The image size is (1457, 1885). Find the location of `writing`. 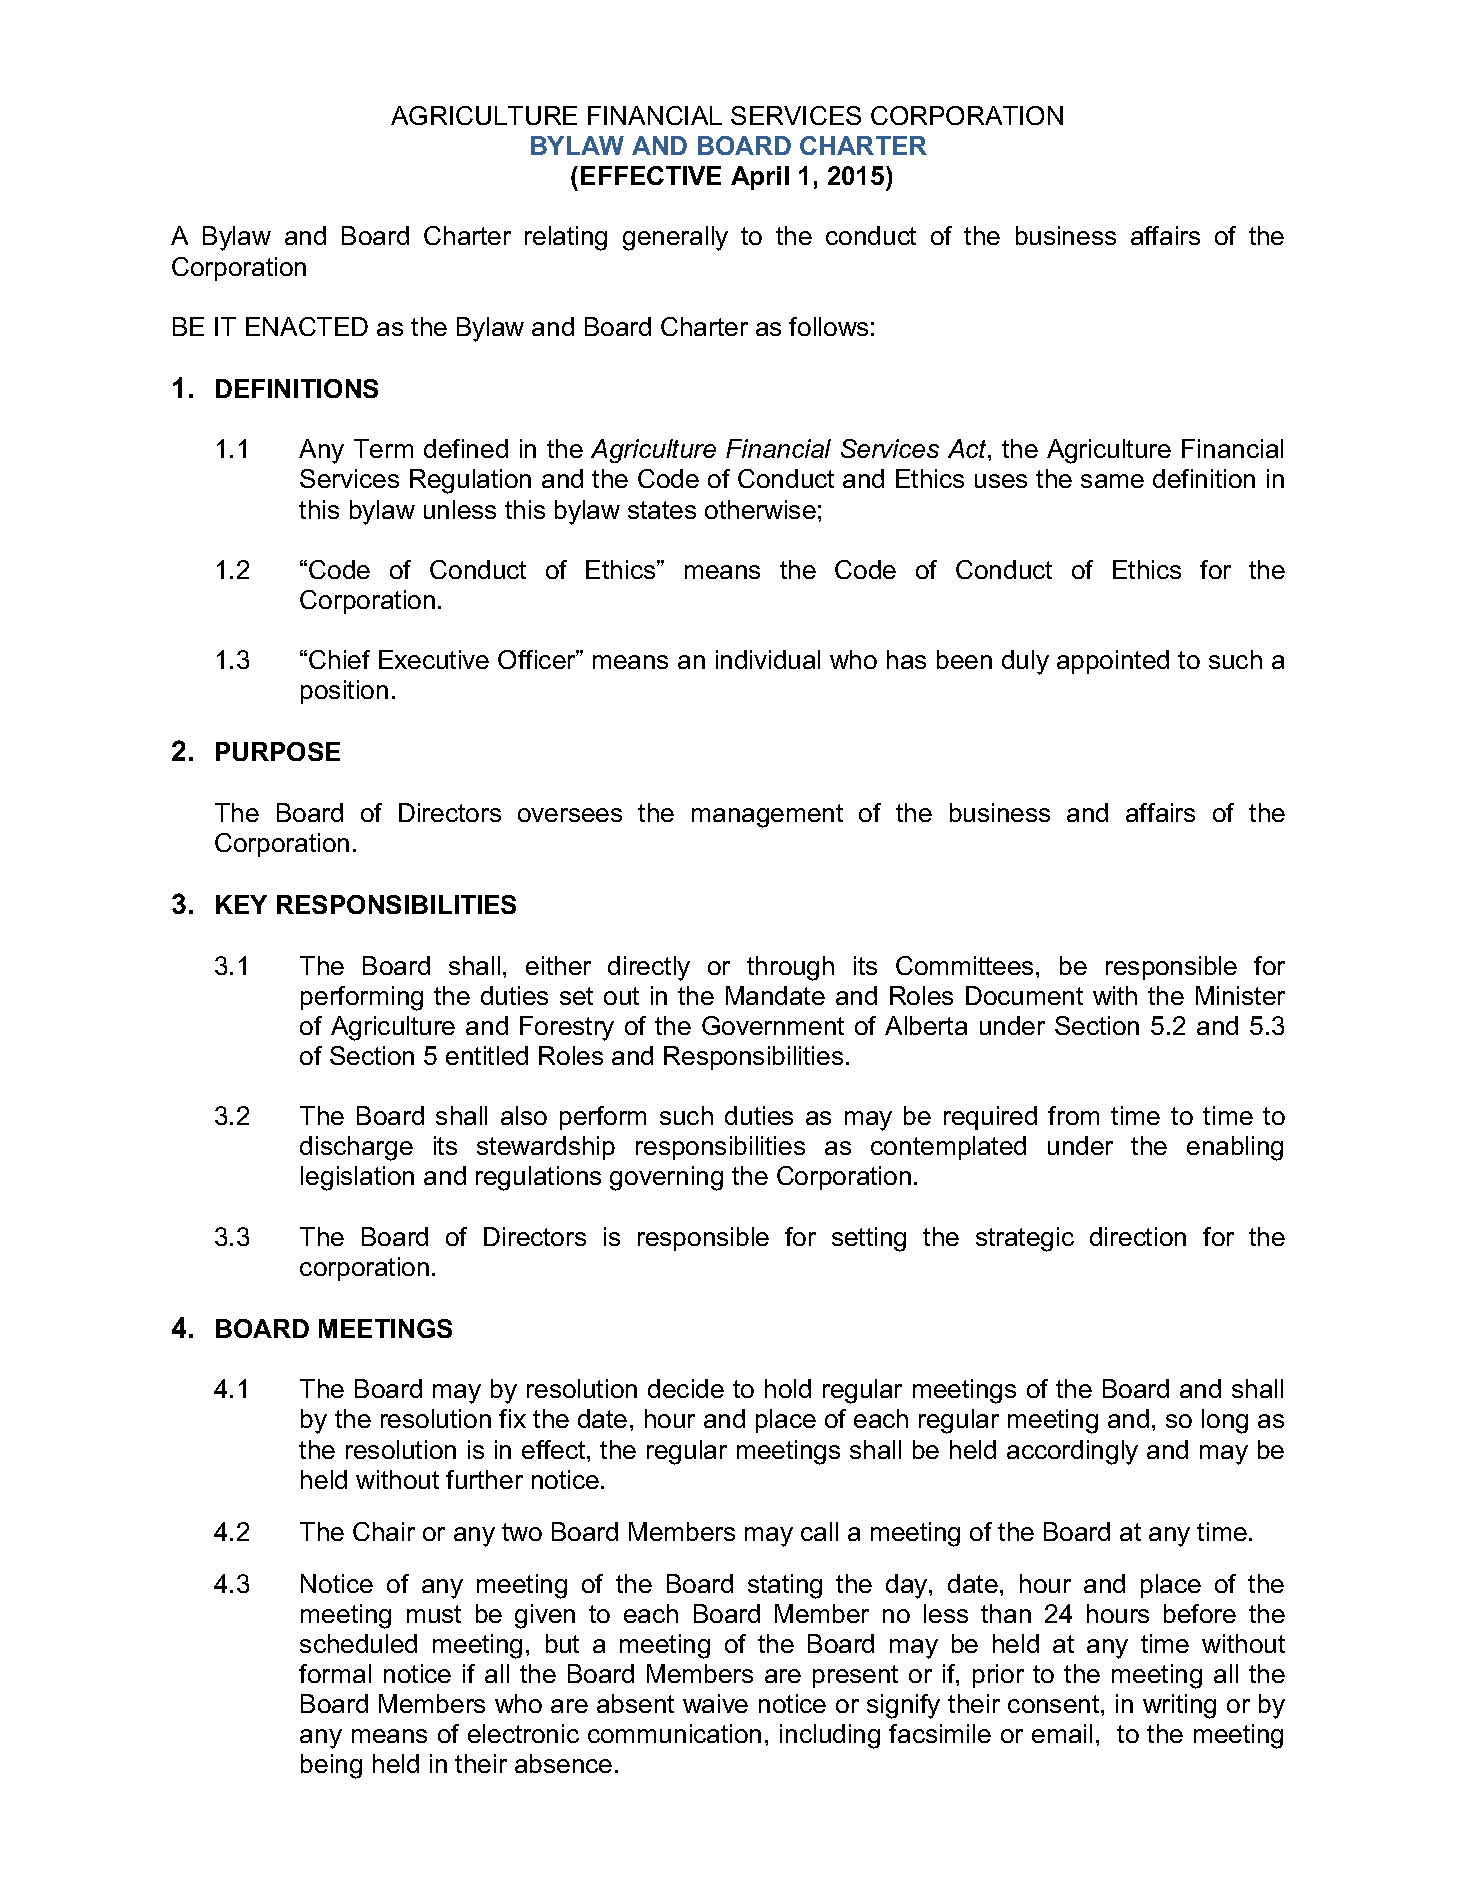

writing is located at coordinates (1179, 1706).
